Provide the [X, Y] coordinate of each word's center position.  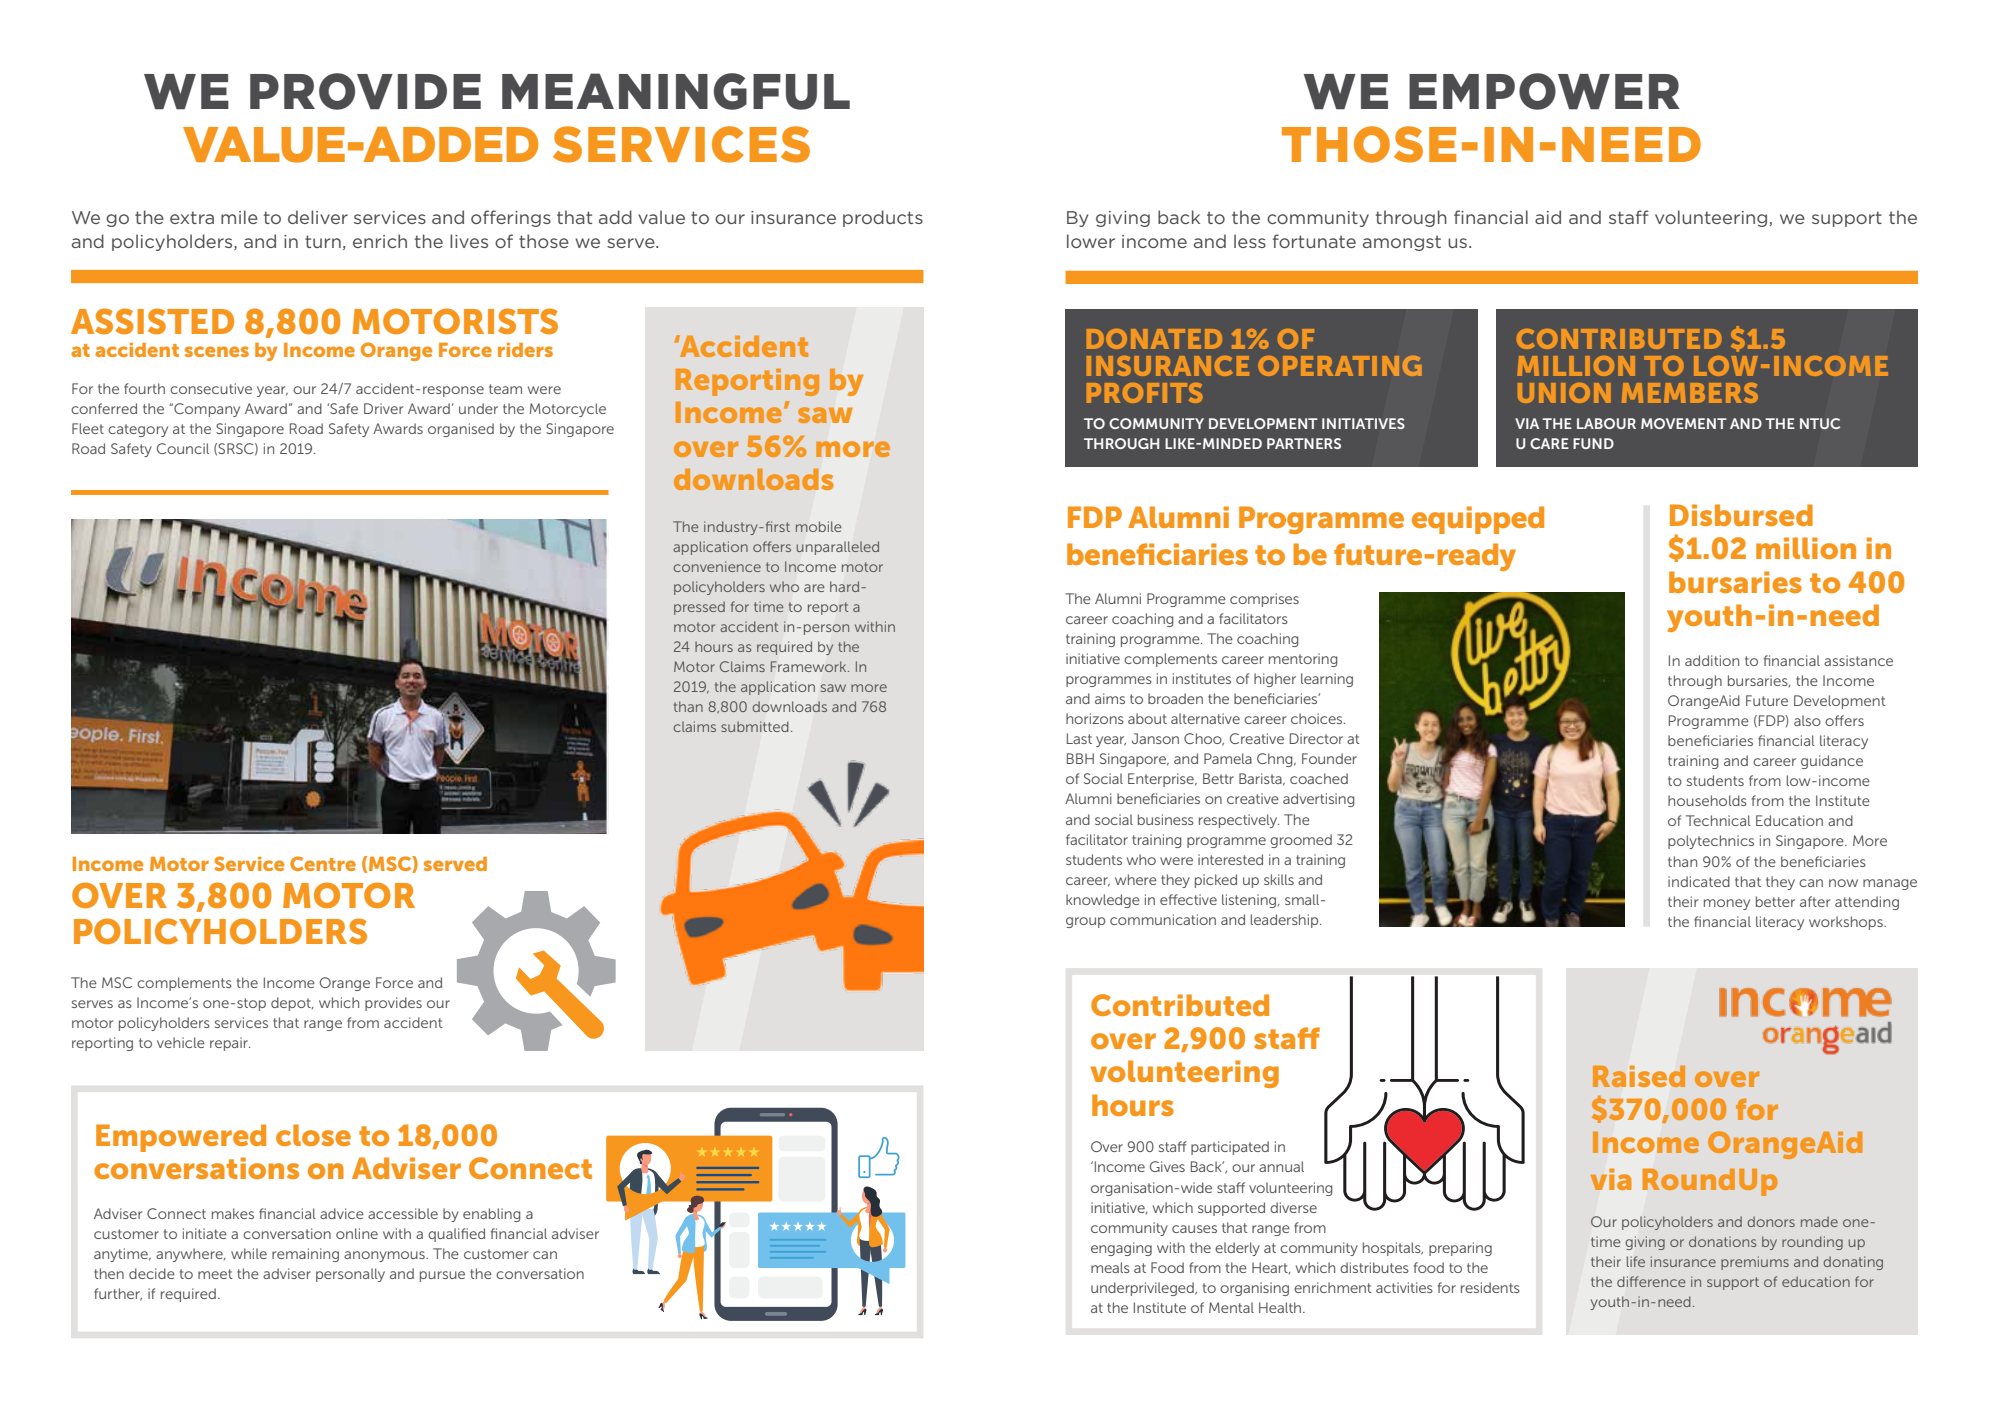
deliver [318, 217]
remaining [305, 1255]
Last [1079, 738]
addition [1712, 660]
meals [1110, 1267]
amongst [1402, 243]
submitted [754, 726]
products [883, 218]
